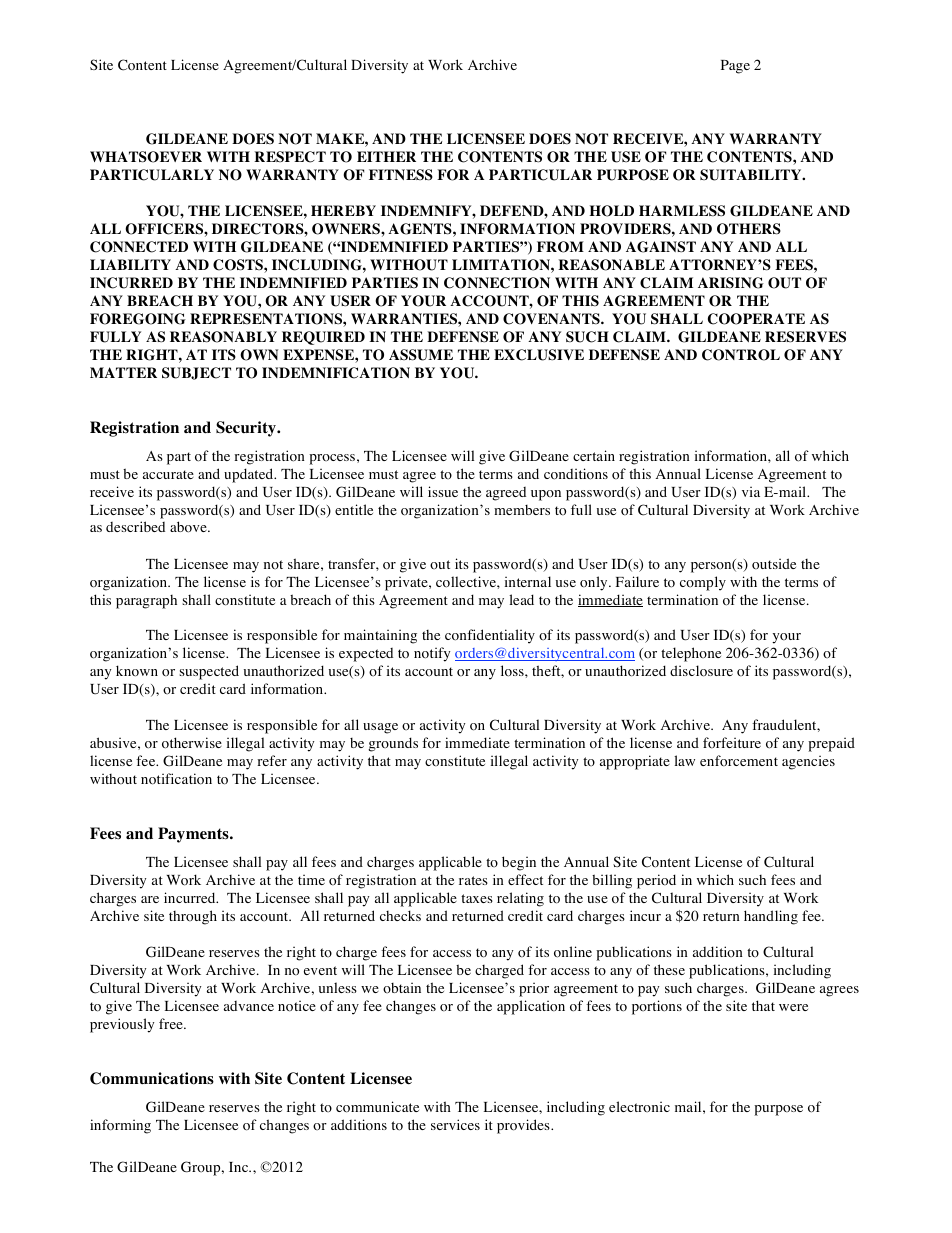  What do you see at coordinates (639, 1106) in the page?
I see `electronic` at bounding box center [639, 1106].
